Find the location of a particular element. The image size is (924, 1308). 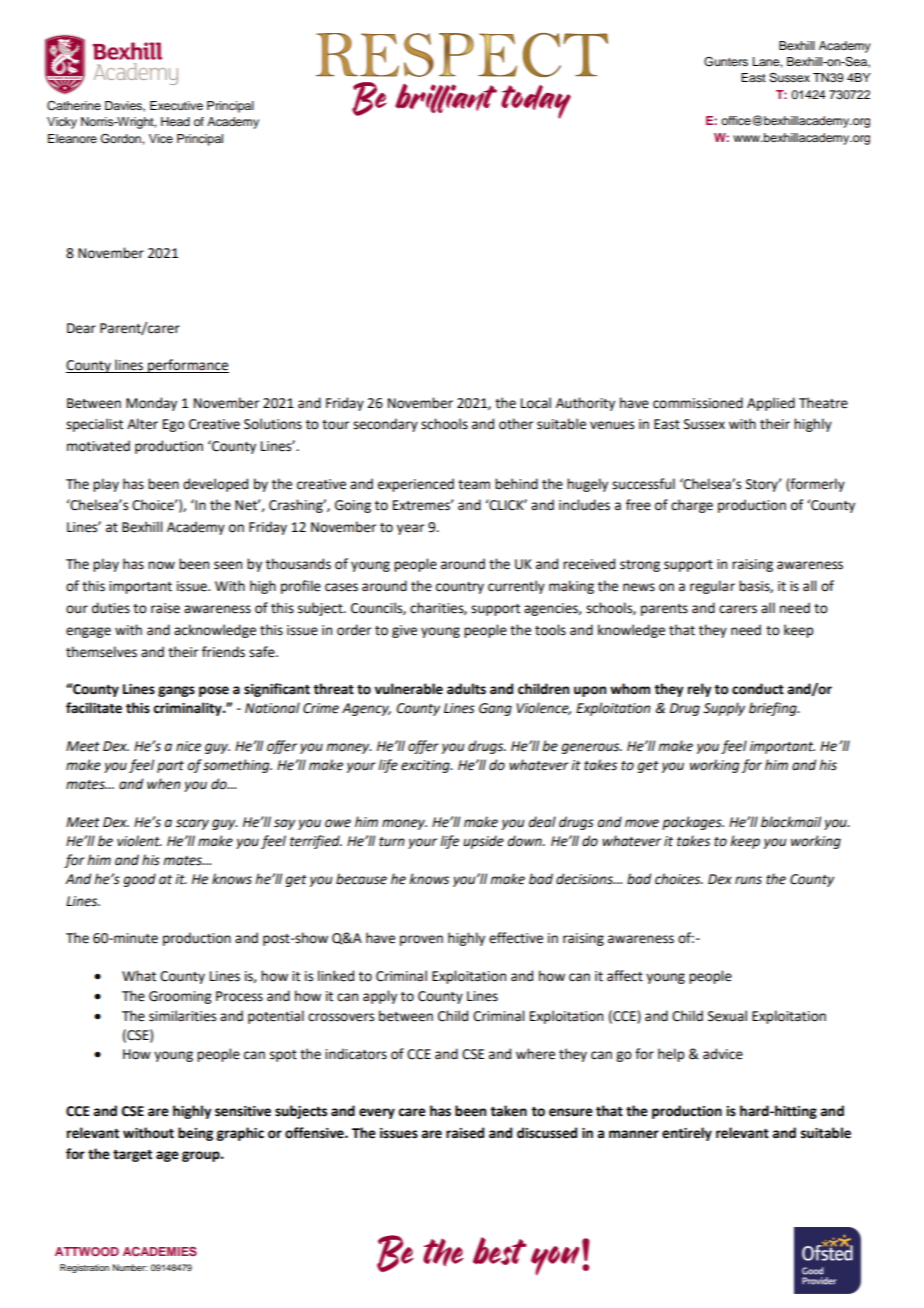

Executive is located at coordinates (176, 105).
